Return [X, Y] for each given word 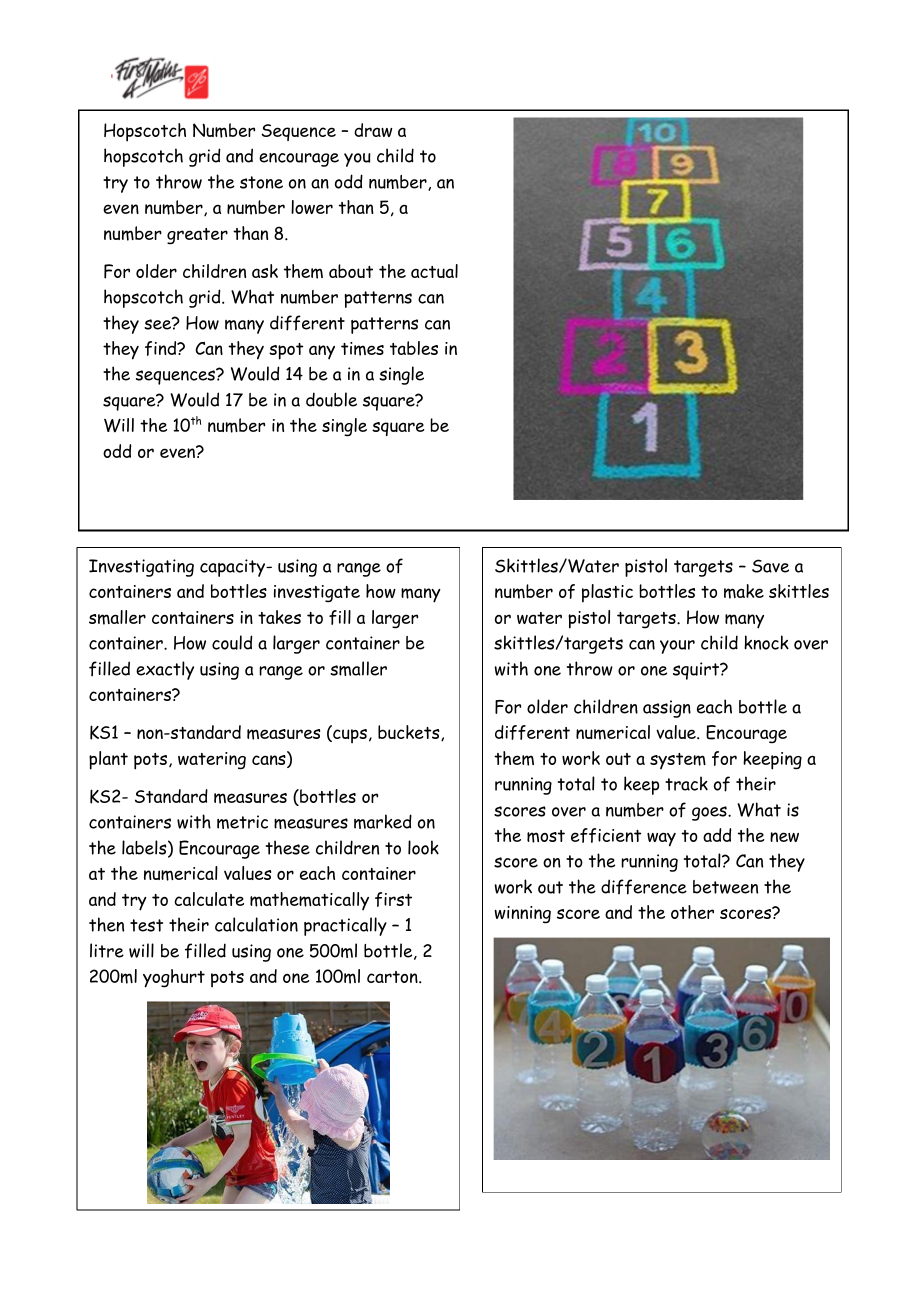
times [362, 349]
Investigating [141, 568]
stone [261, 182]
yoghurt [174, 978]
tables [414, 348]
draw [373, 130]
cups [349, 736]
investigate [317, 594]
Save [770, 566]
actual [434, 271]
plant [108, 760]
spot [286, 351]
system [678, 761]
